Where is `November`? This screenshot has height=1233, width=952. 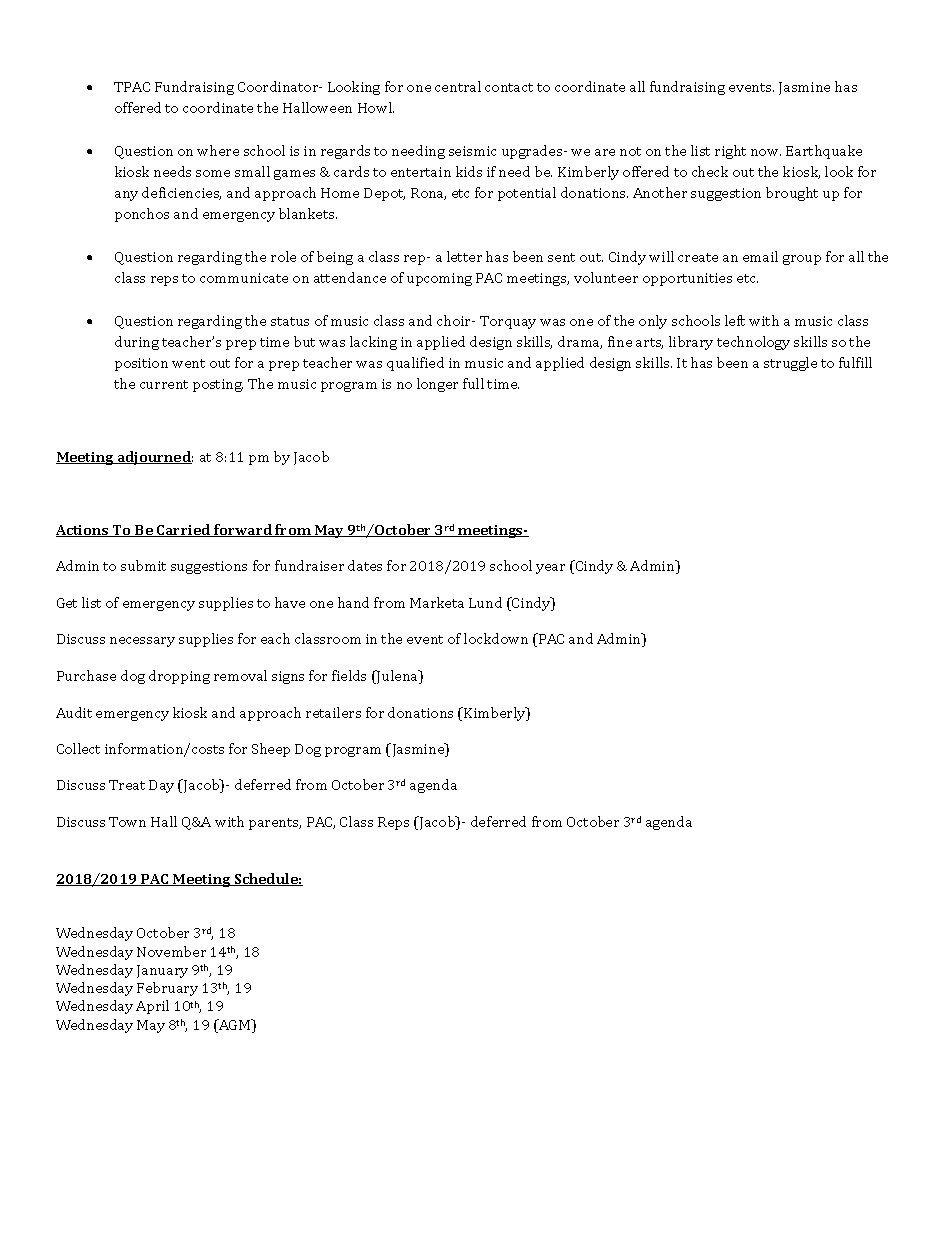
November is located at coordinates (171, 951).
